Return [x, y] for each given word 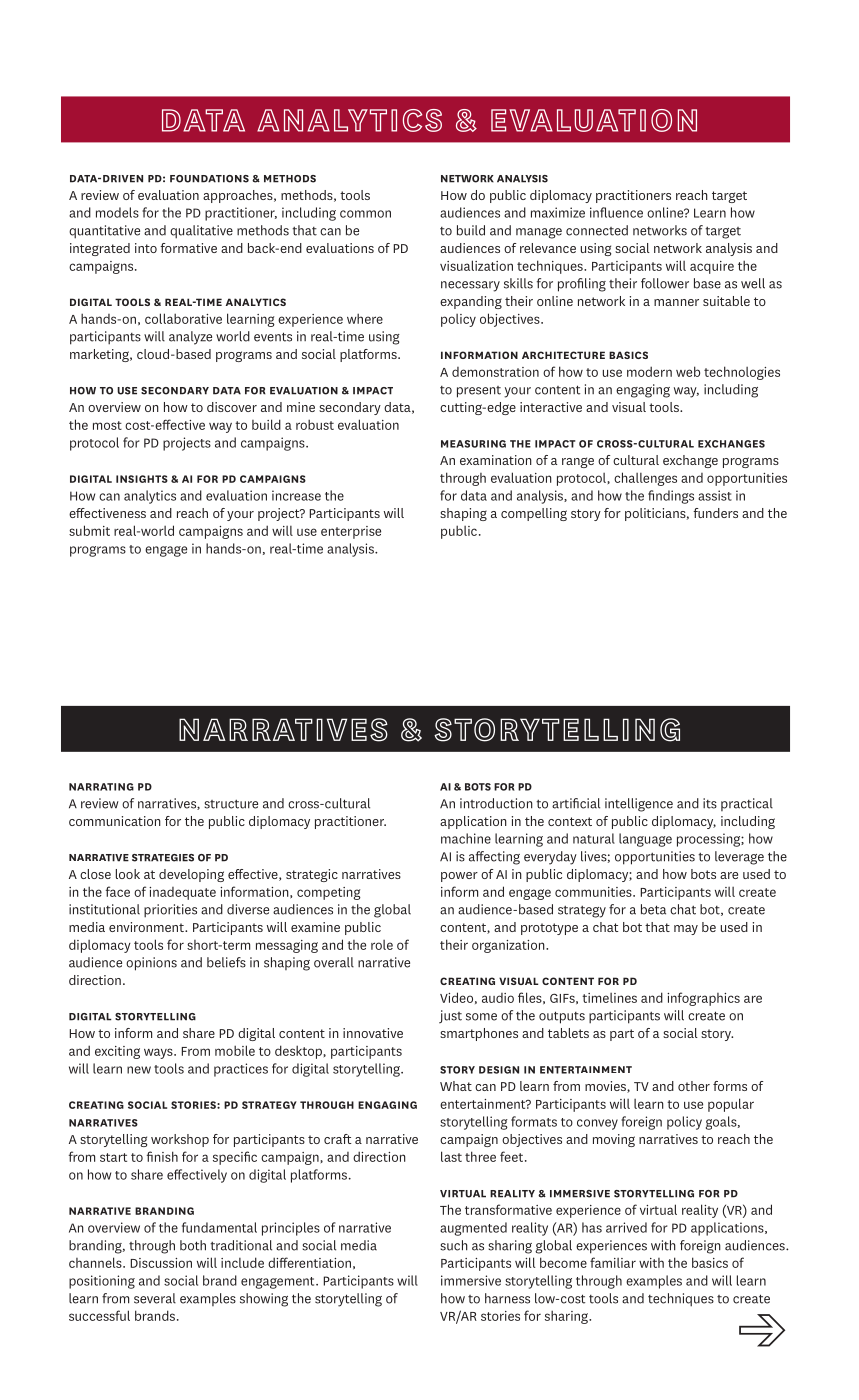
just [450, 1017]
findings [671, 497]
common [365, 214]
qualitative [201, 232]
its [710, 803]
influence [616, 212]
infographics [703, 999]
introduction [496, 803]
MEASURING [473, 444]
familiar [613, 1262]
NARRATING [101, 787]
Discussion [161, 1263]
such [454, 1245]
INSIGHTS [142, 479]
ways [159, 1053]
